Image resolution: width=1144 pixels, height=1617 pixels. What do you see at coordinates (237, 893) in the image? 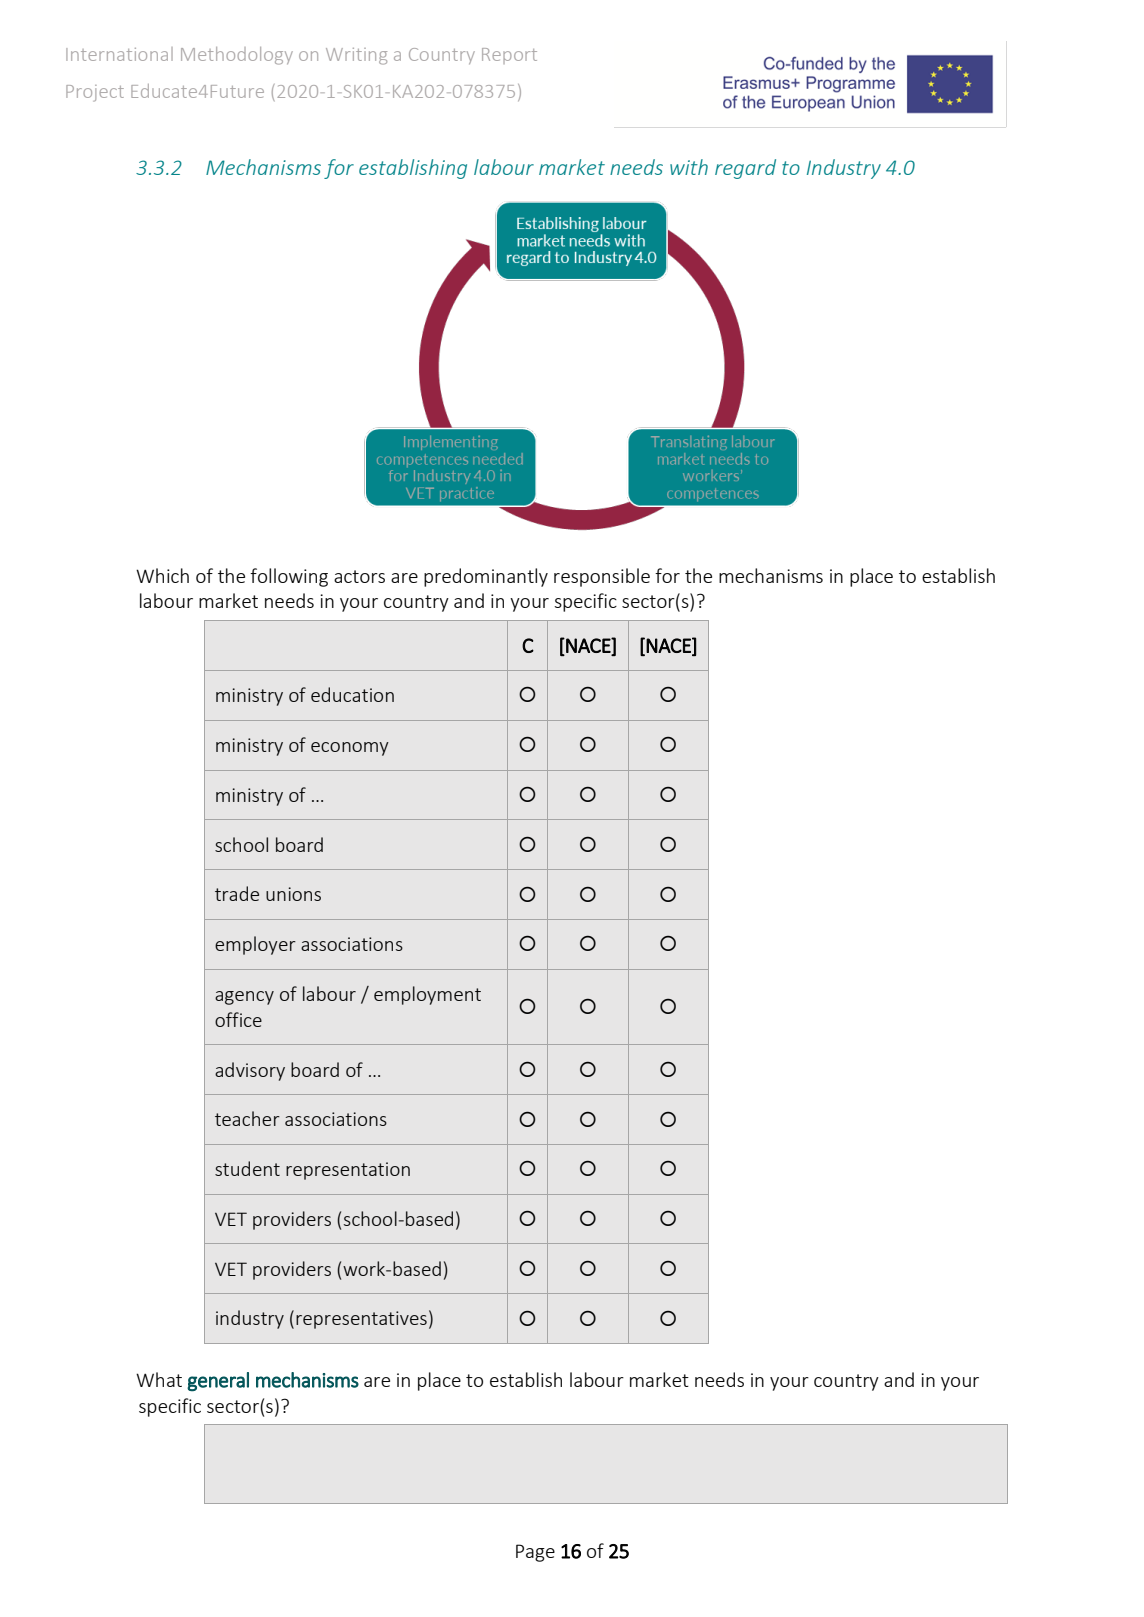
I see `trade` at bounding box center [237, 893].
